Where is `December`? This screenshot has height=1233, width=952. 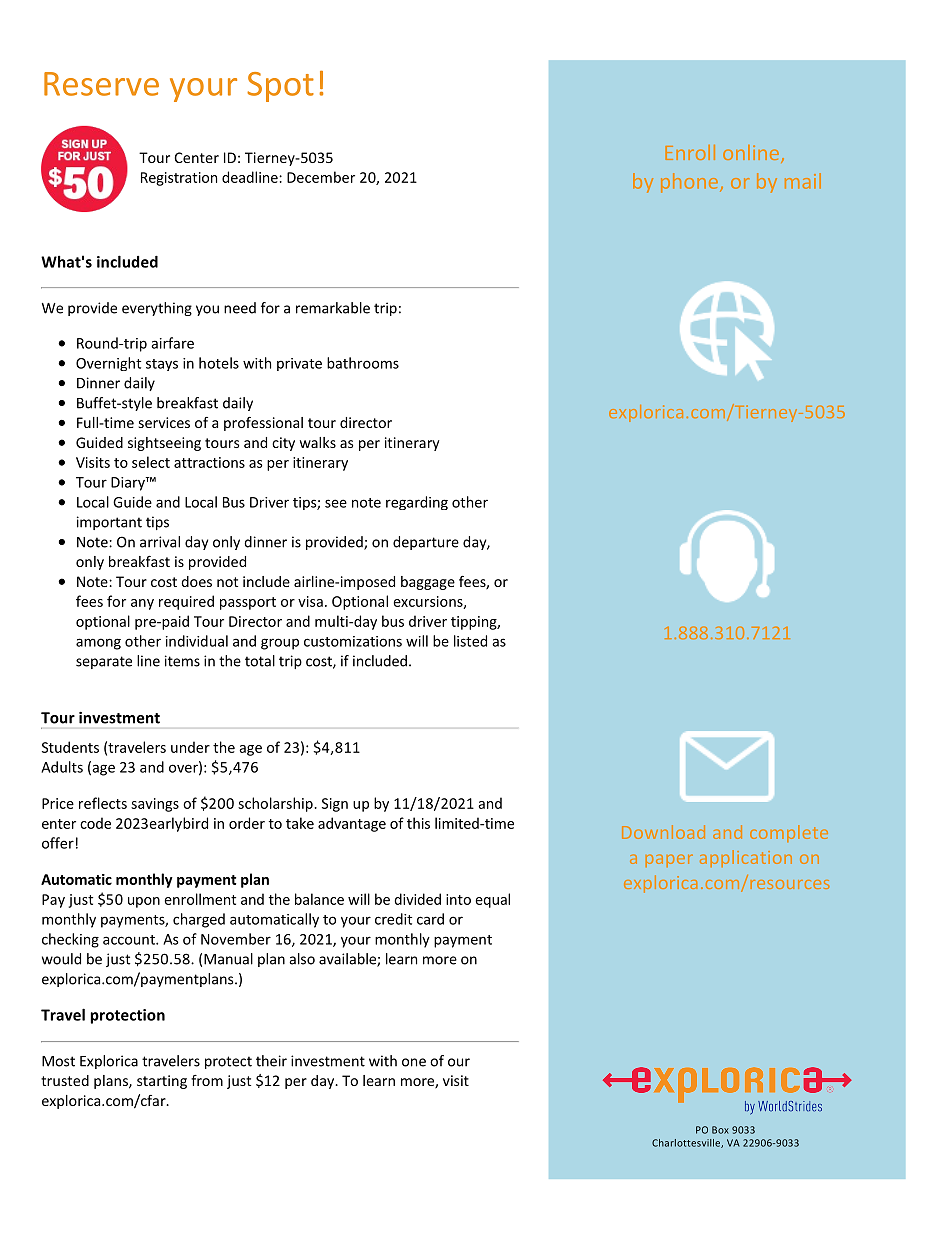
December is located at coordinates (321, 177).
